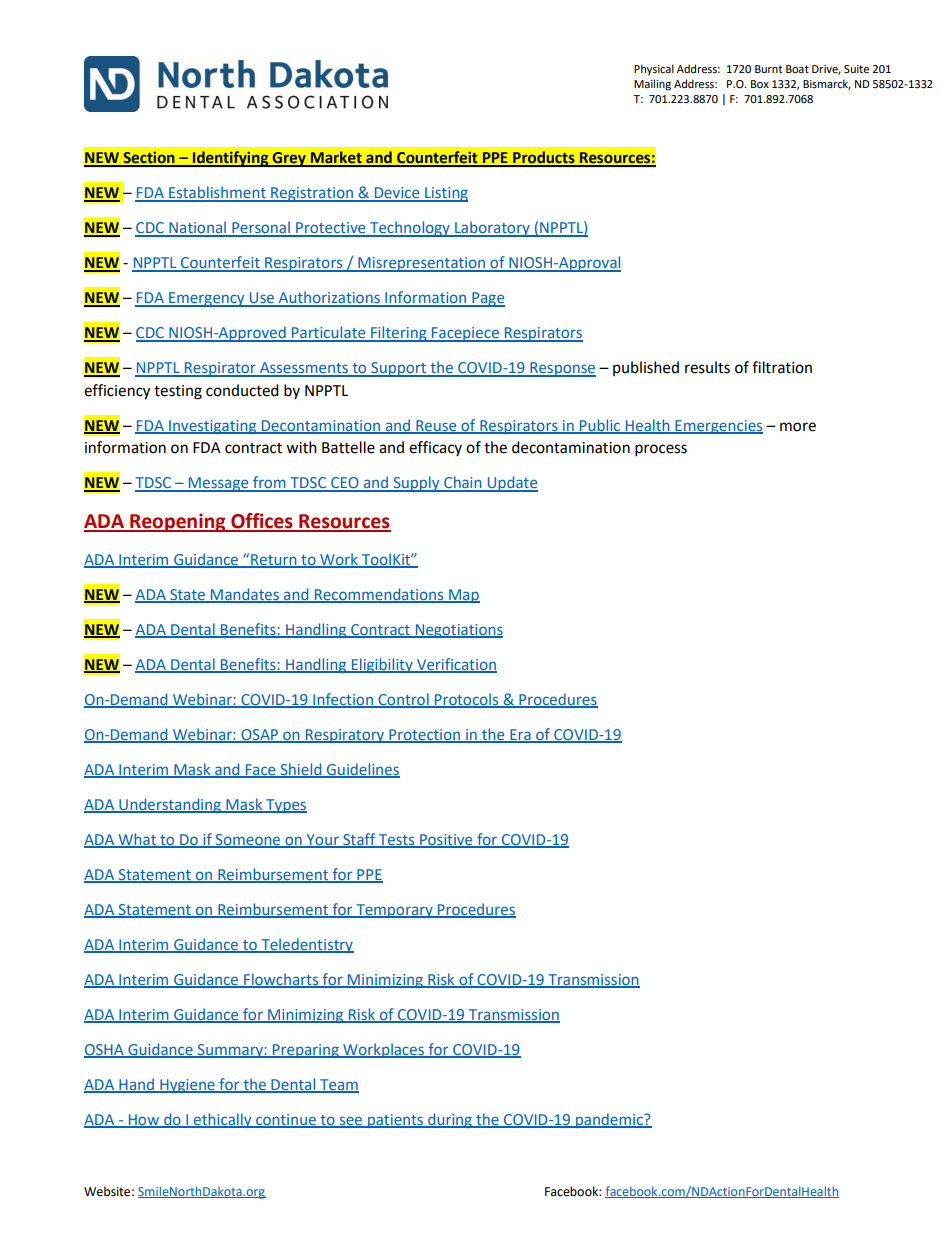 Image resolution: width=952 pixels, height=1233 pixels. I want to click on during, so click(450, 1120).
